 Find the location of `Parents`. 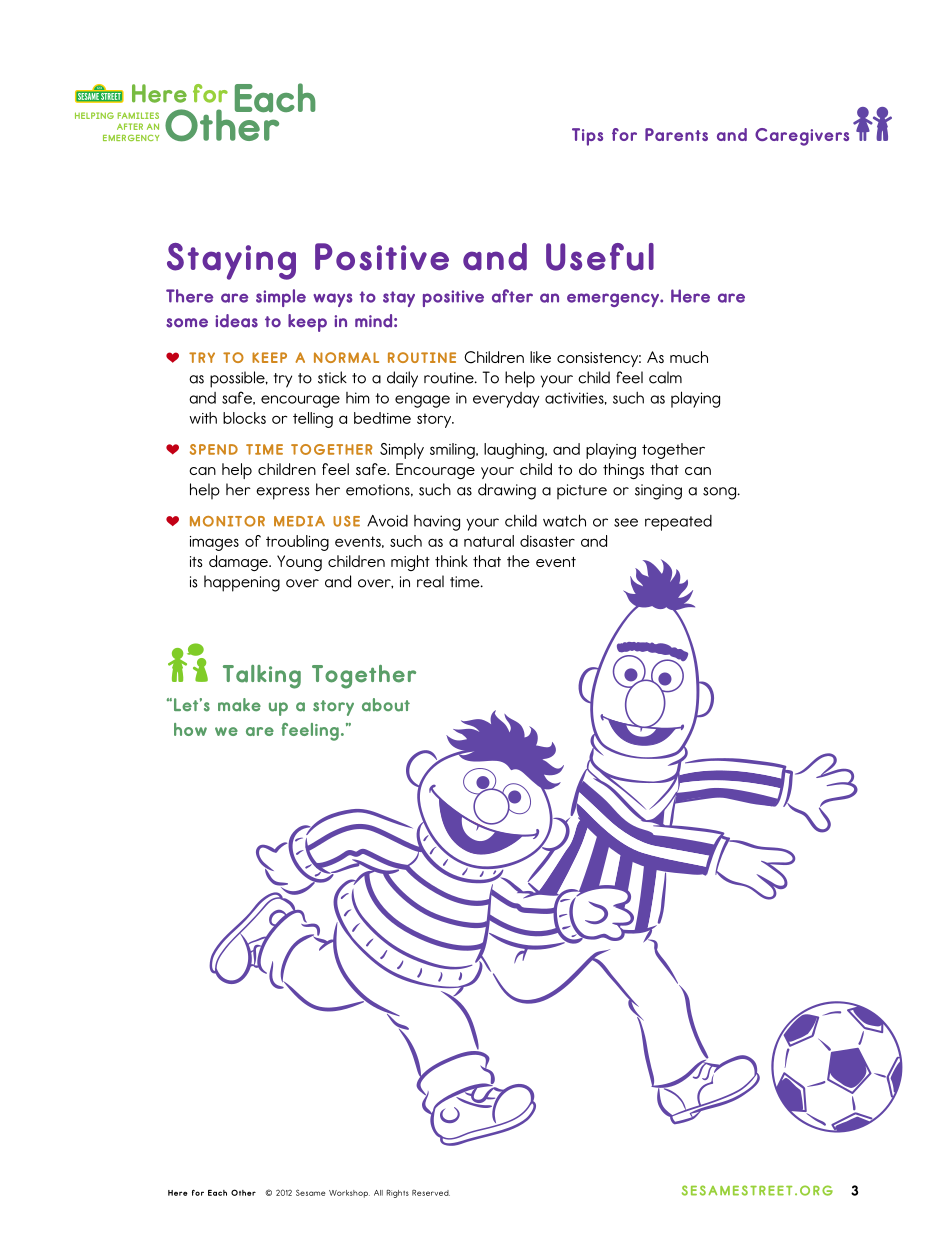

Parents is located at coordinates (676, 134).
